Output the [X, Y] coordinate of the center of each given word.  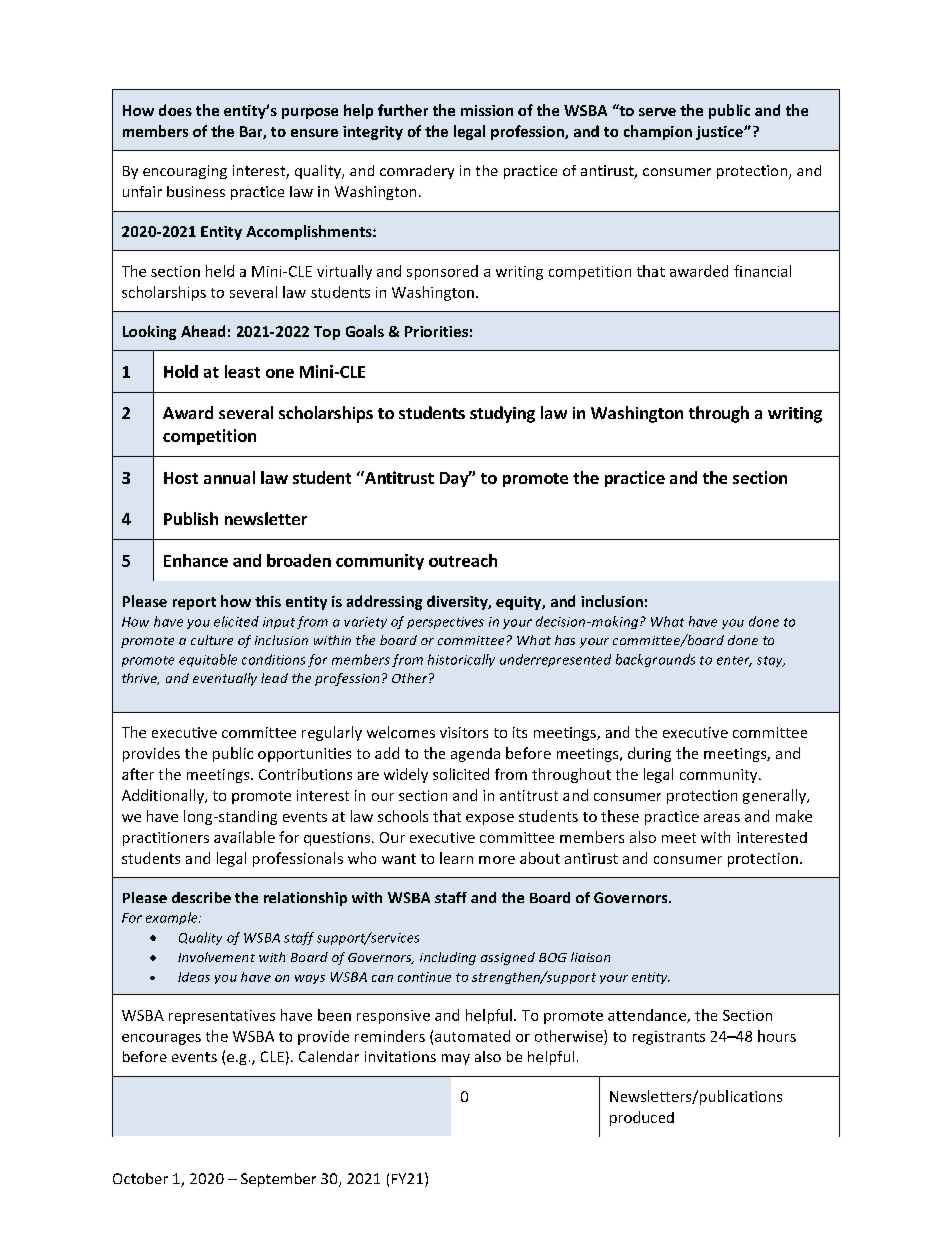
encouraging [185, 172]
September [278, 1180]
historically [461, 660]
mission [487, 110]
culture [212, 640]
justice [720, 133]
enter [734, 661]
